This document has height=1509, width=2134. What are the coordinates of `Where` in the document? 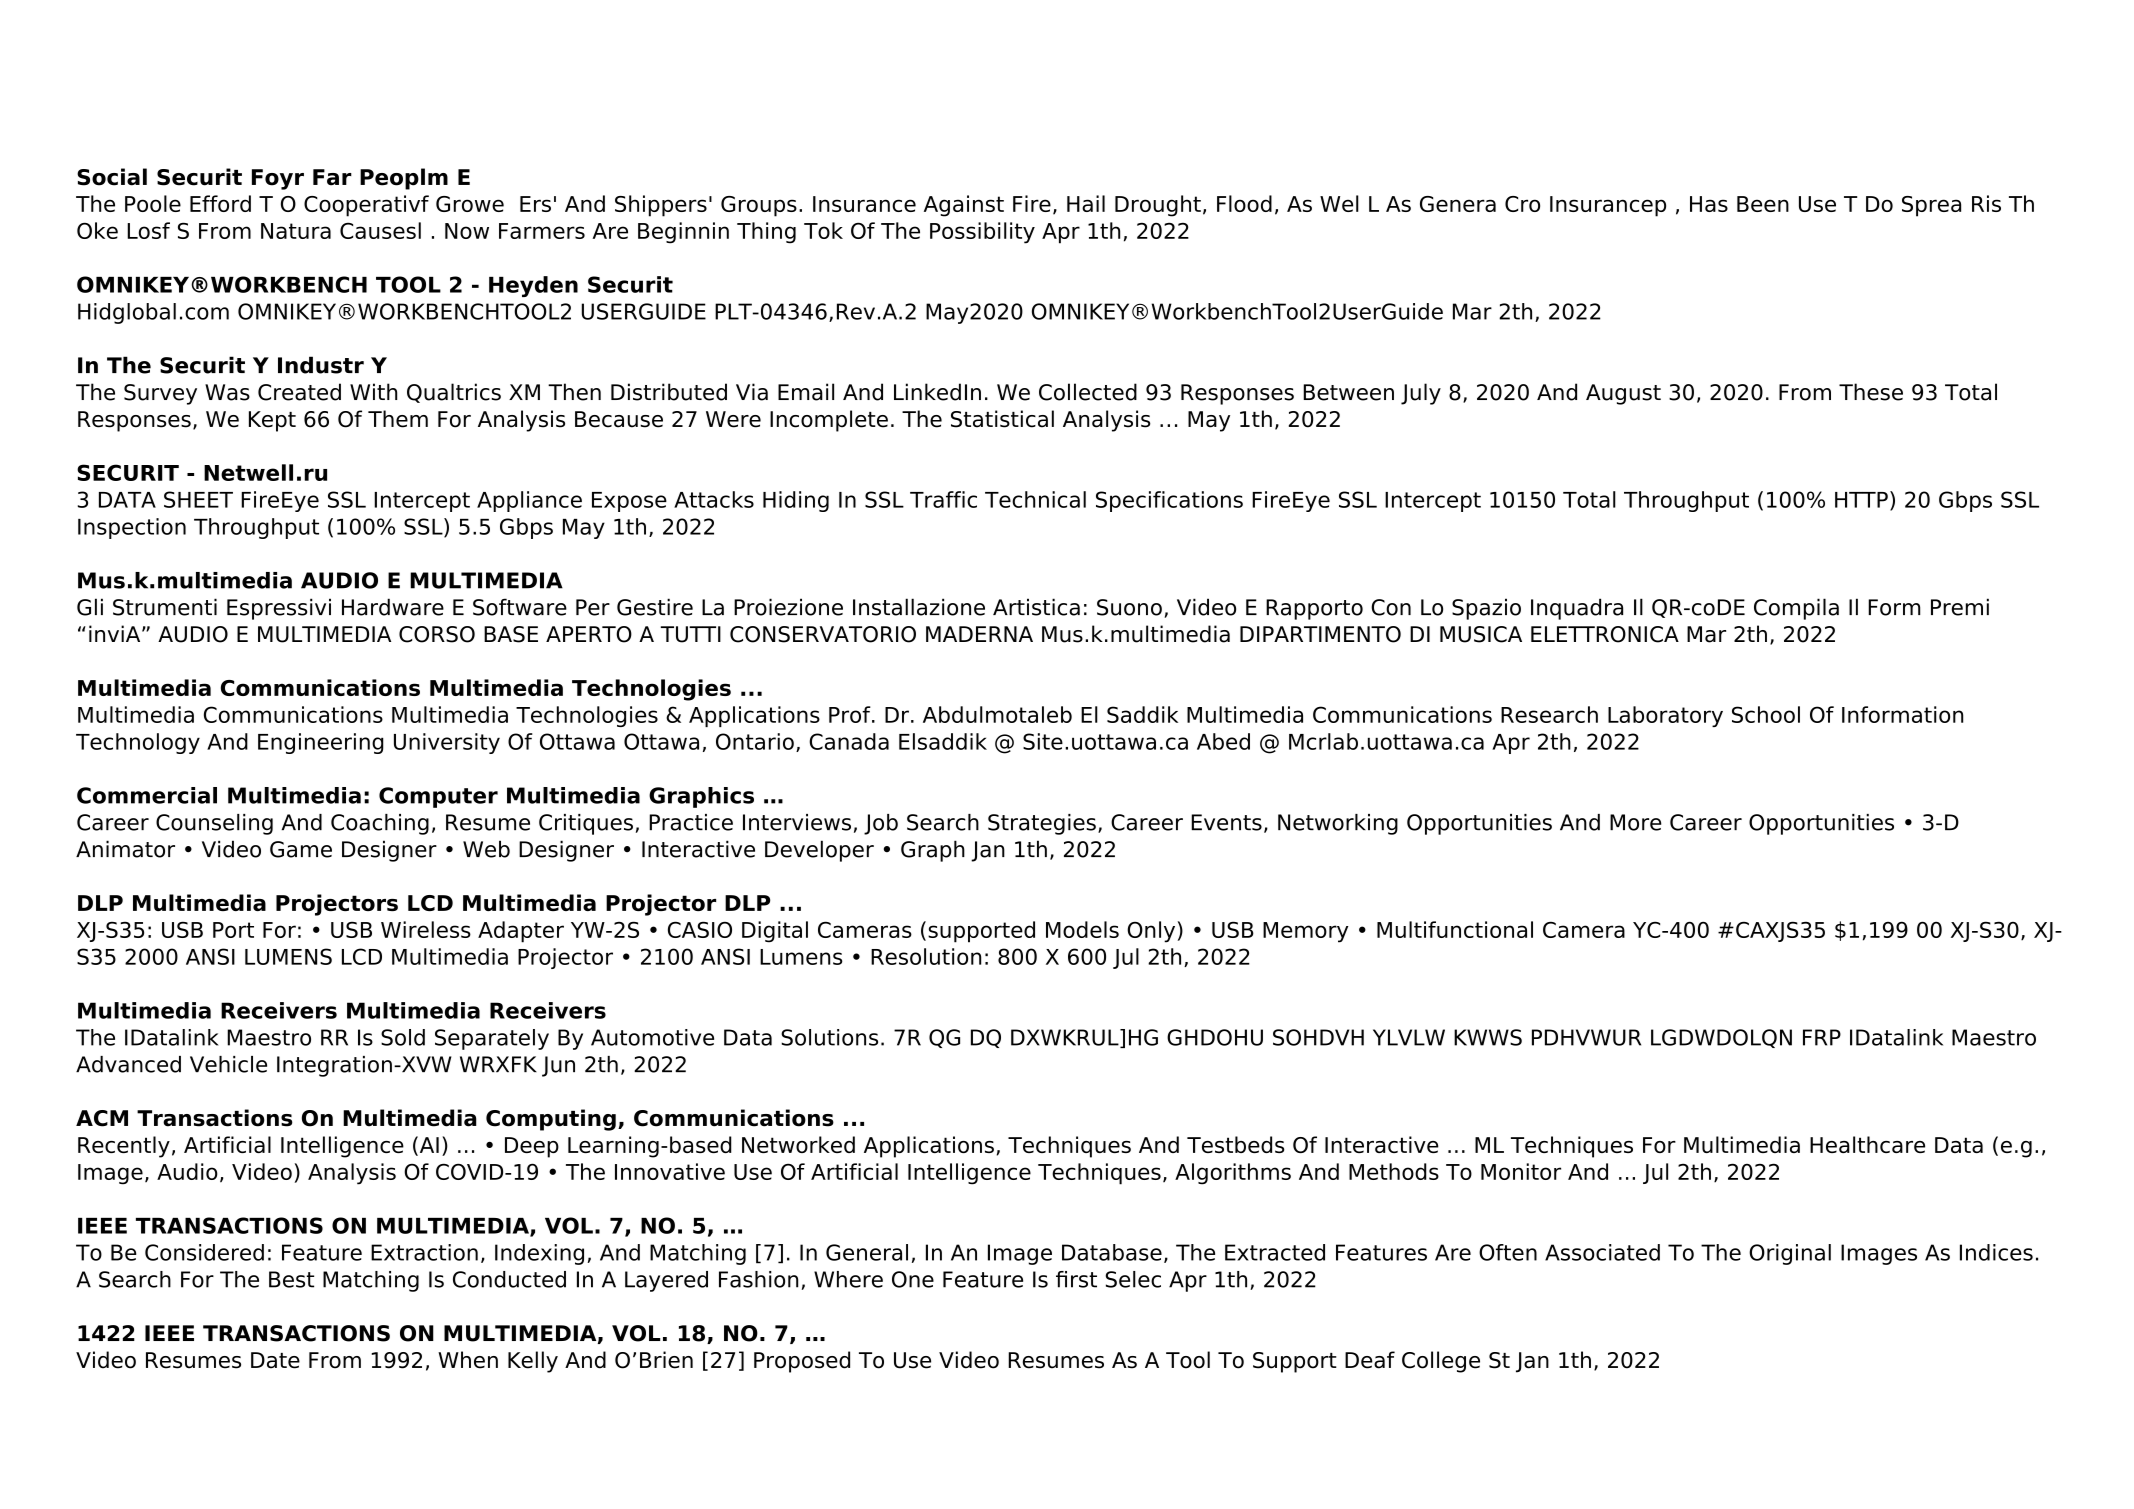 It's located at (848, 1279).
